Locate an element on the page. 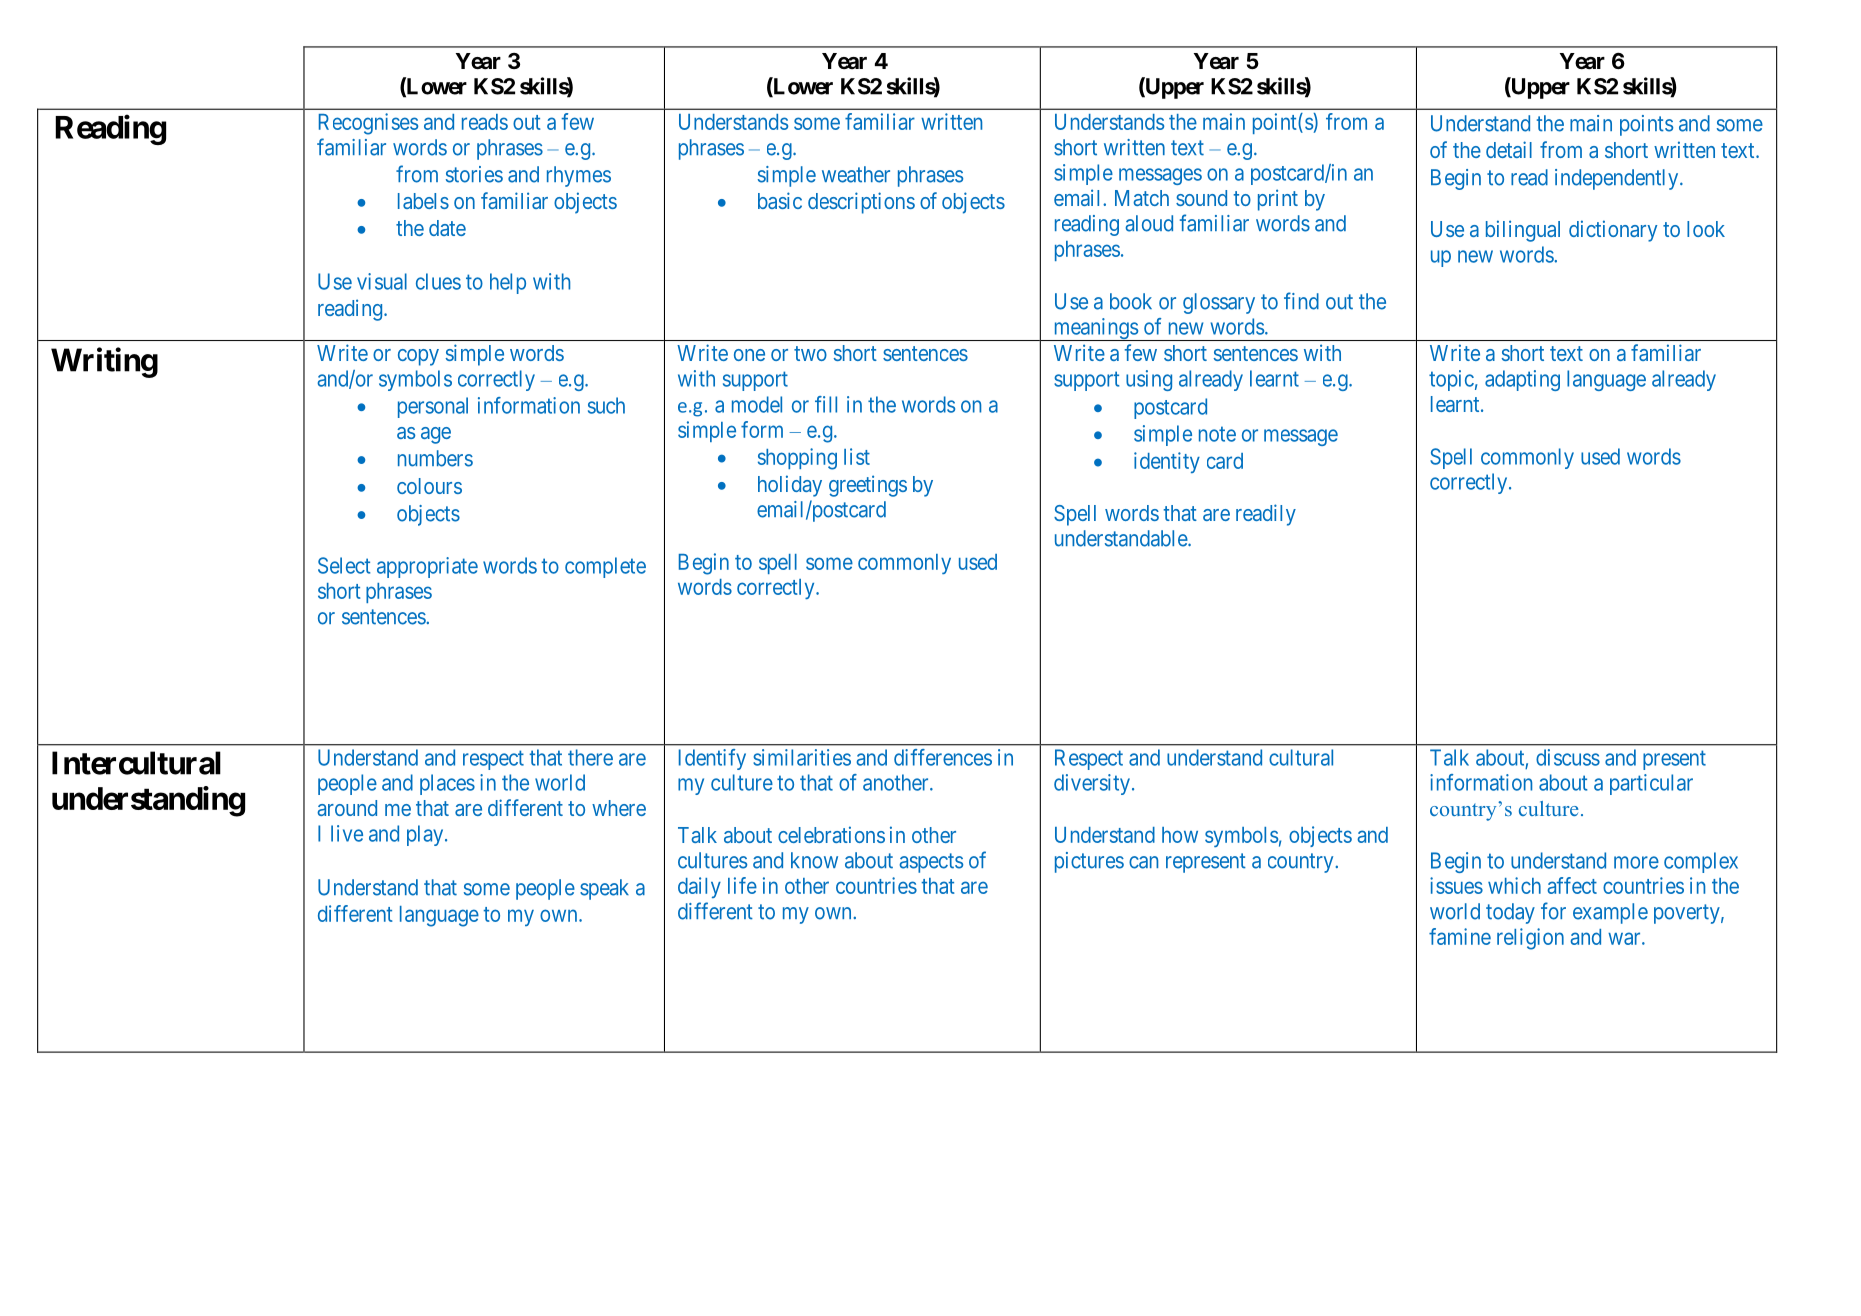  weather is located at coordinates (856, 174).
